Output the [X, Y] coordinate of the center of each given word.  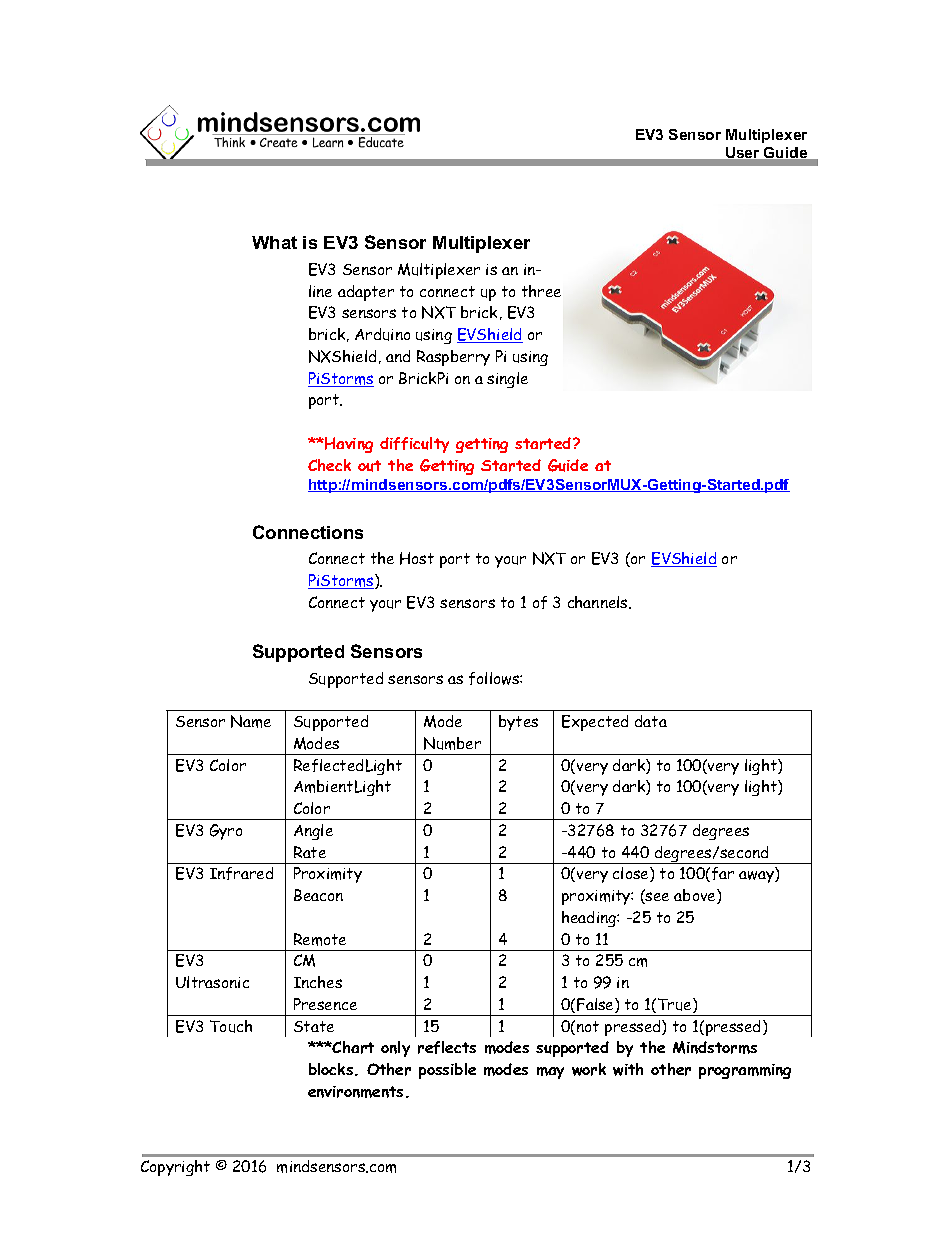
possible [447, 1071]
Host [417, 558]
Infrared [241, 873]
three [541, 291]
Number [452, 743]
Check [329, 465]
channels [599, 602]
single [507, 380]
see [656, 898]
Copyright [175, 1168]
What [274, 242]
